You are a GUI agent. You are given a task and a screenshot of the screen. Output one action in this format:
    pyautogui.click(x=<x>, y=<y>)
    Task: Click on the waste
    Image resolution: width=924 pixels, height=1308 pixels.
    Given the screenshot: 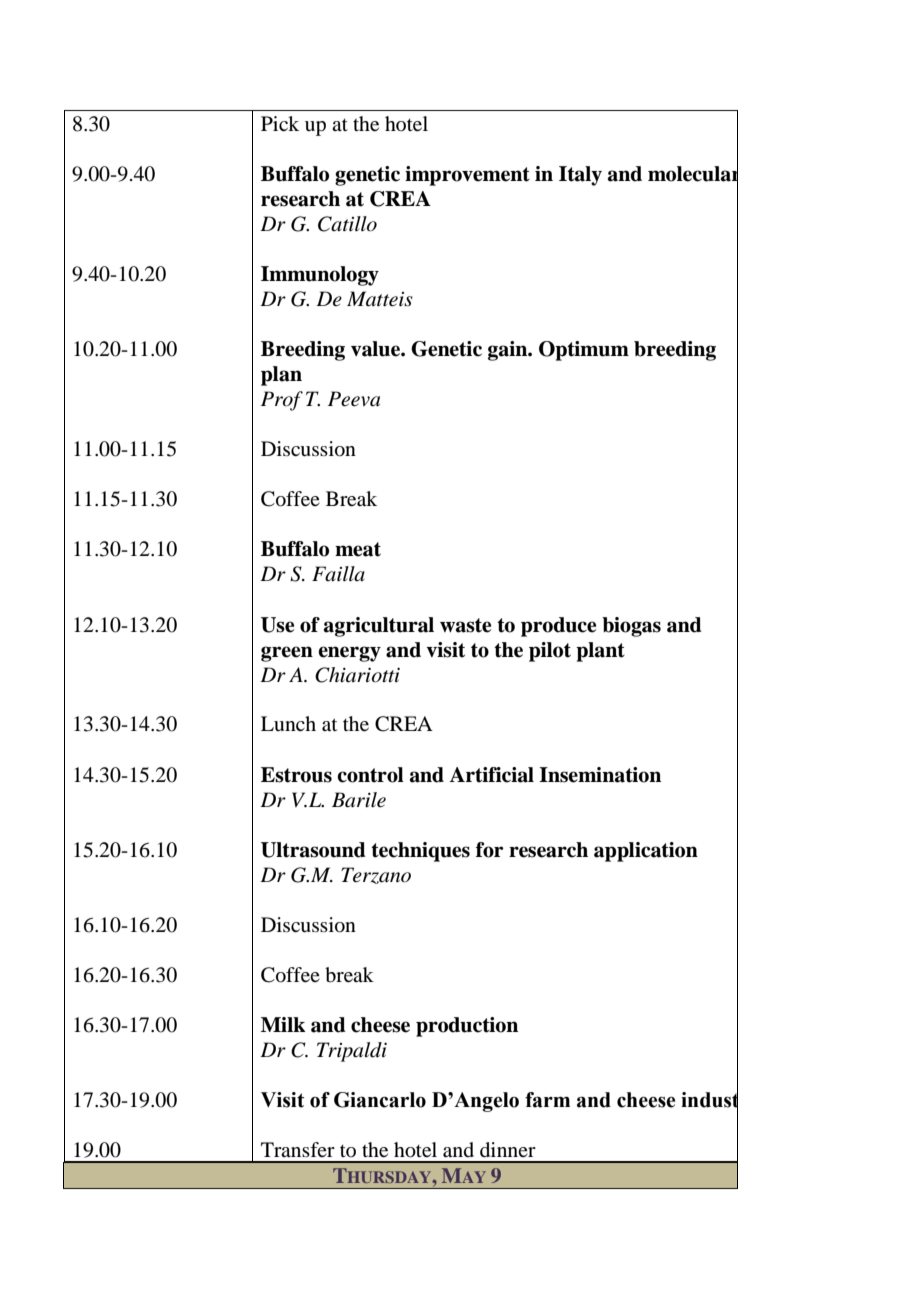 What is the action you would take?
    pyautogui.click(x=465, y=625)
